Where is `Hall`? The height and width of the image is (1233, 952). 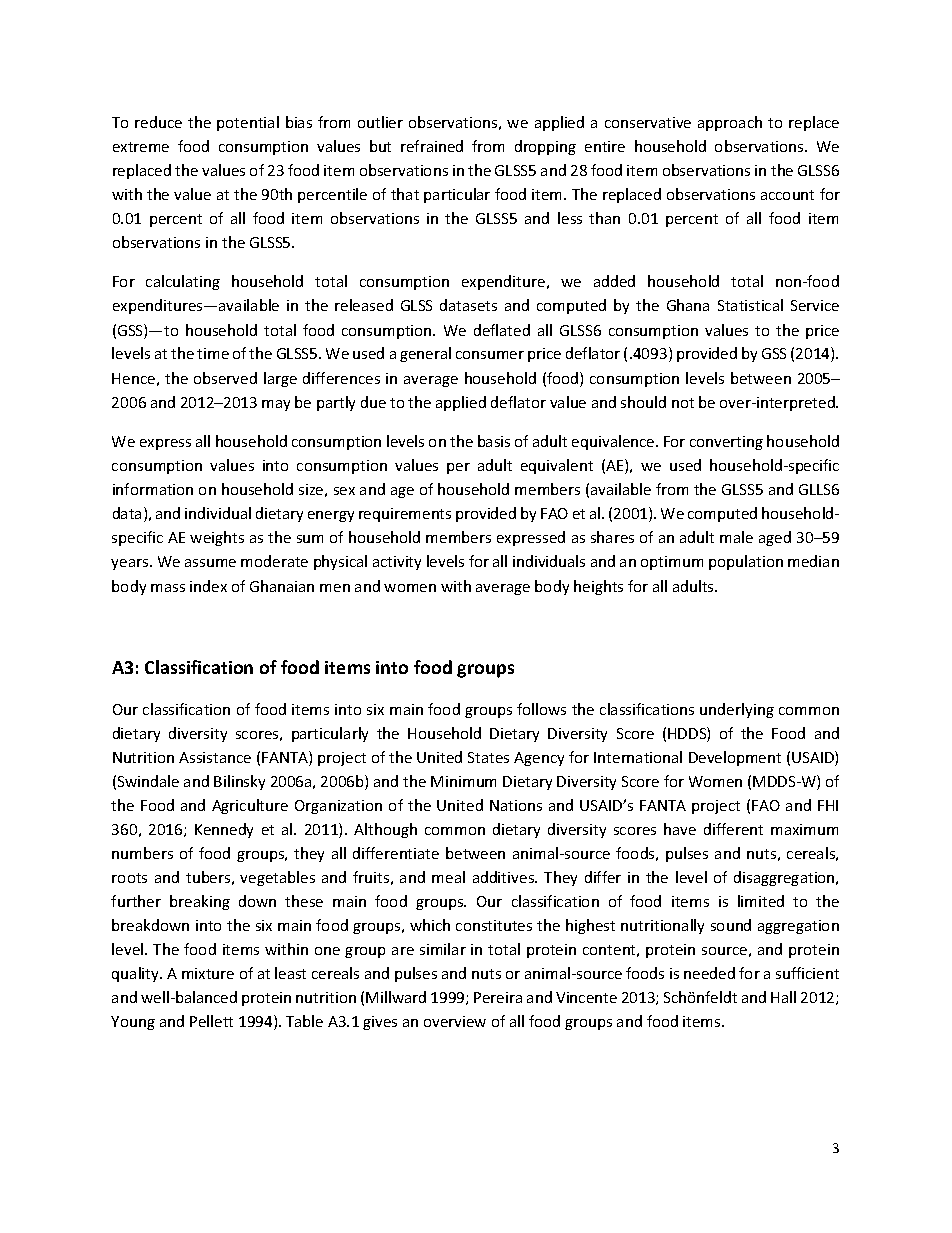 Hall is located at coordinates (783, 997).
